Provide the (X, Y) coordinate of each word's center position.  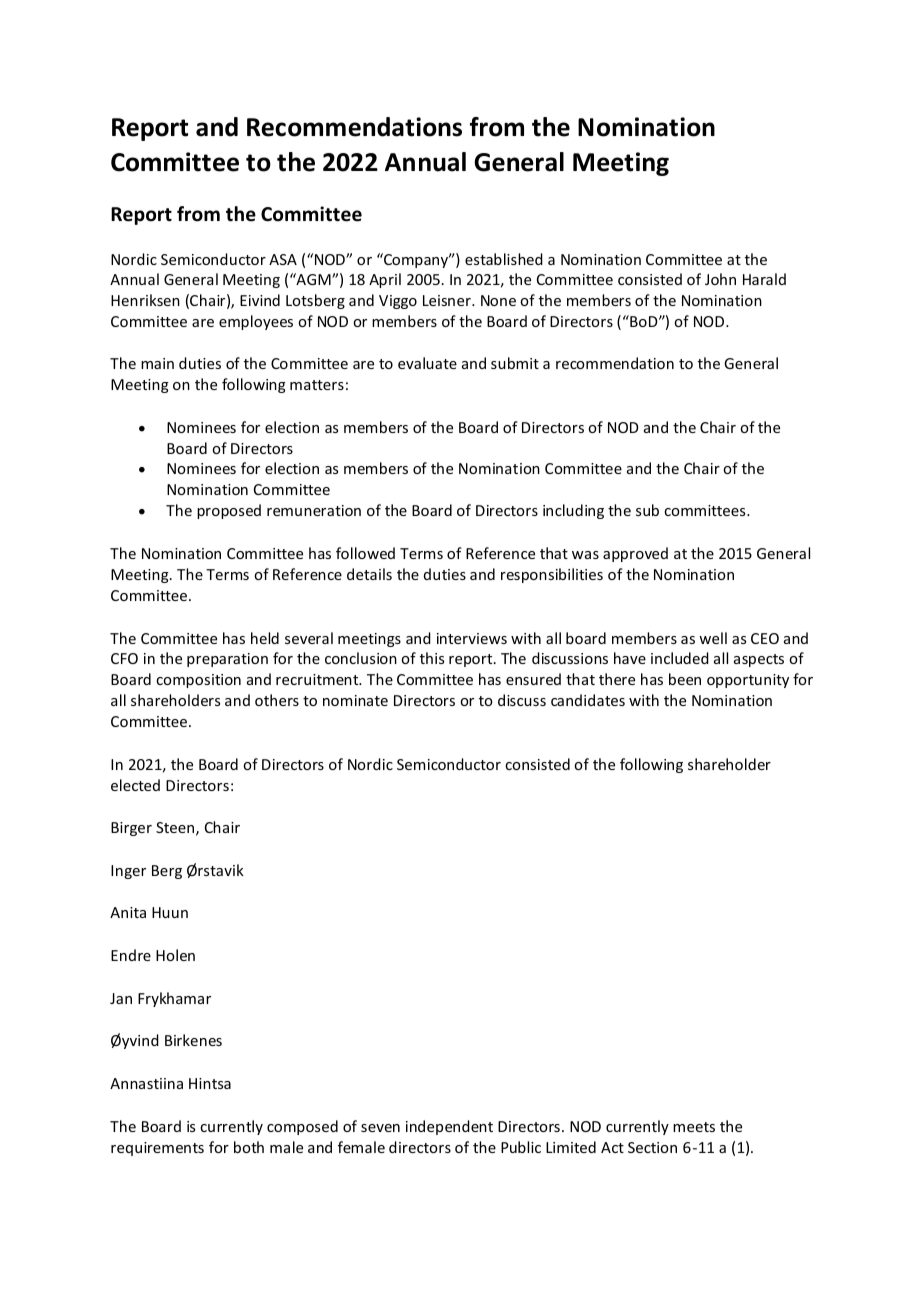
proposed (229, 511)
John (720, 279)
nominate (355, 700)
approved (635, 554)
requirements (157, 1149)
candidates (588, 700)
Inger (128, 872)
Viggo (398, 302)
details (369, 574)
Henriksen (145, 300)
